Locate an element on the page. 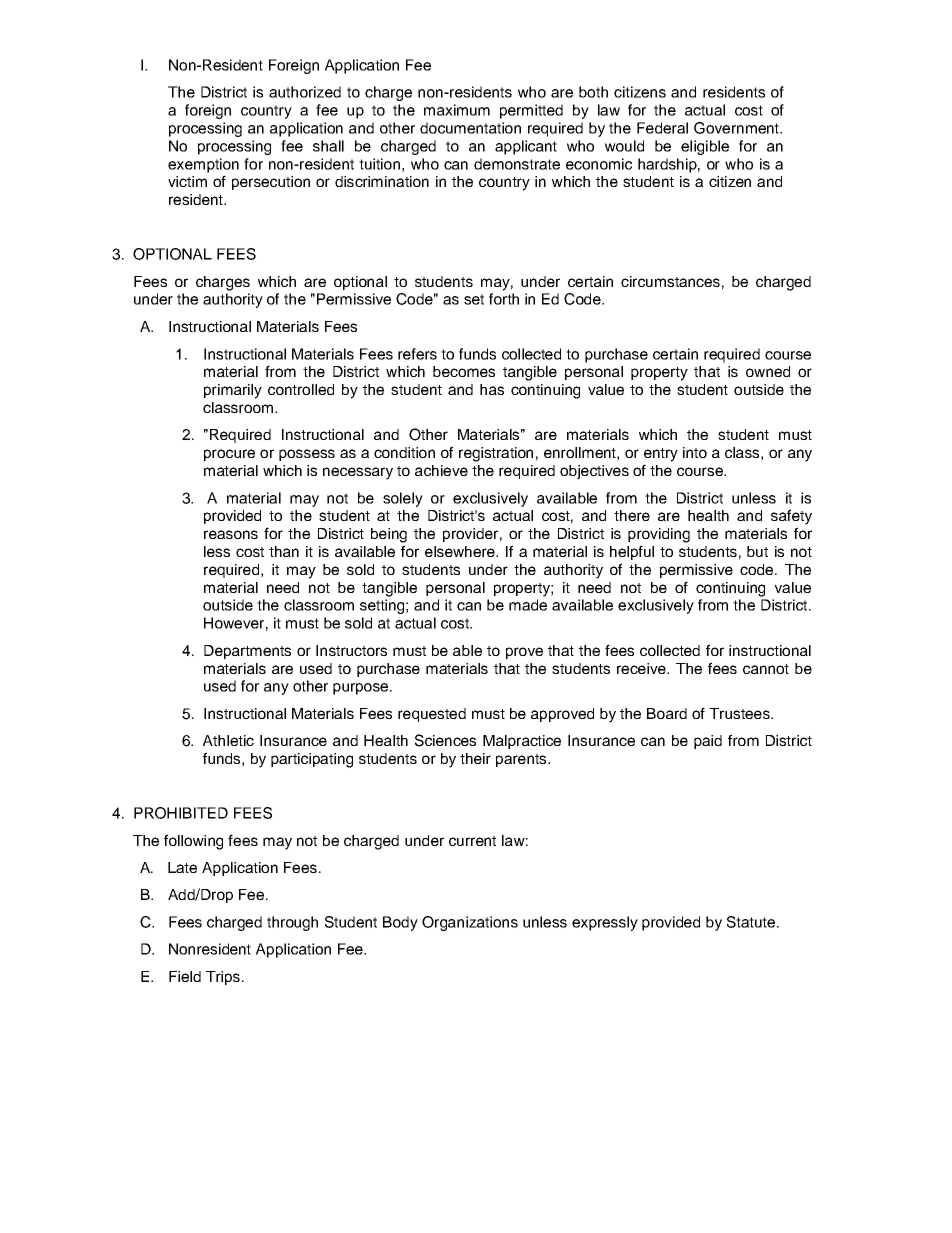  Athletic is located at coordinates (228, 740).
